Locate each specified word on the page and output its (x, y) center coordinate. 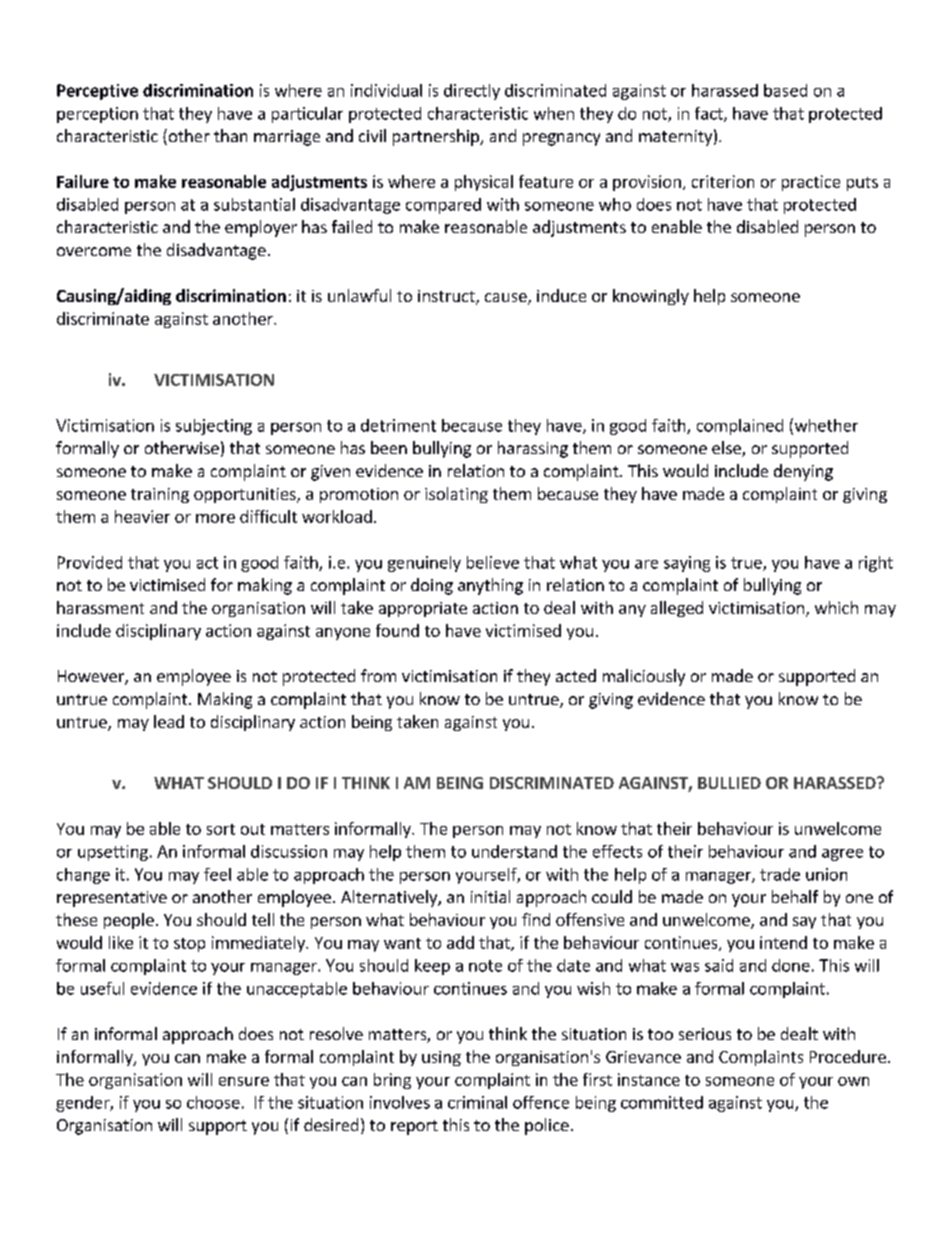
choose (213, 1102)
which (836, 607)
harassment (100, 607)
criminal (477, 1102)
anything (490, 586)
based (785, 90)
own (853, 1081)
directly (472, 92)
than (230, 135)
